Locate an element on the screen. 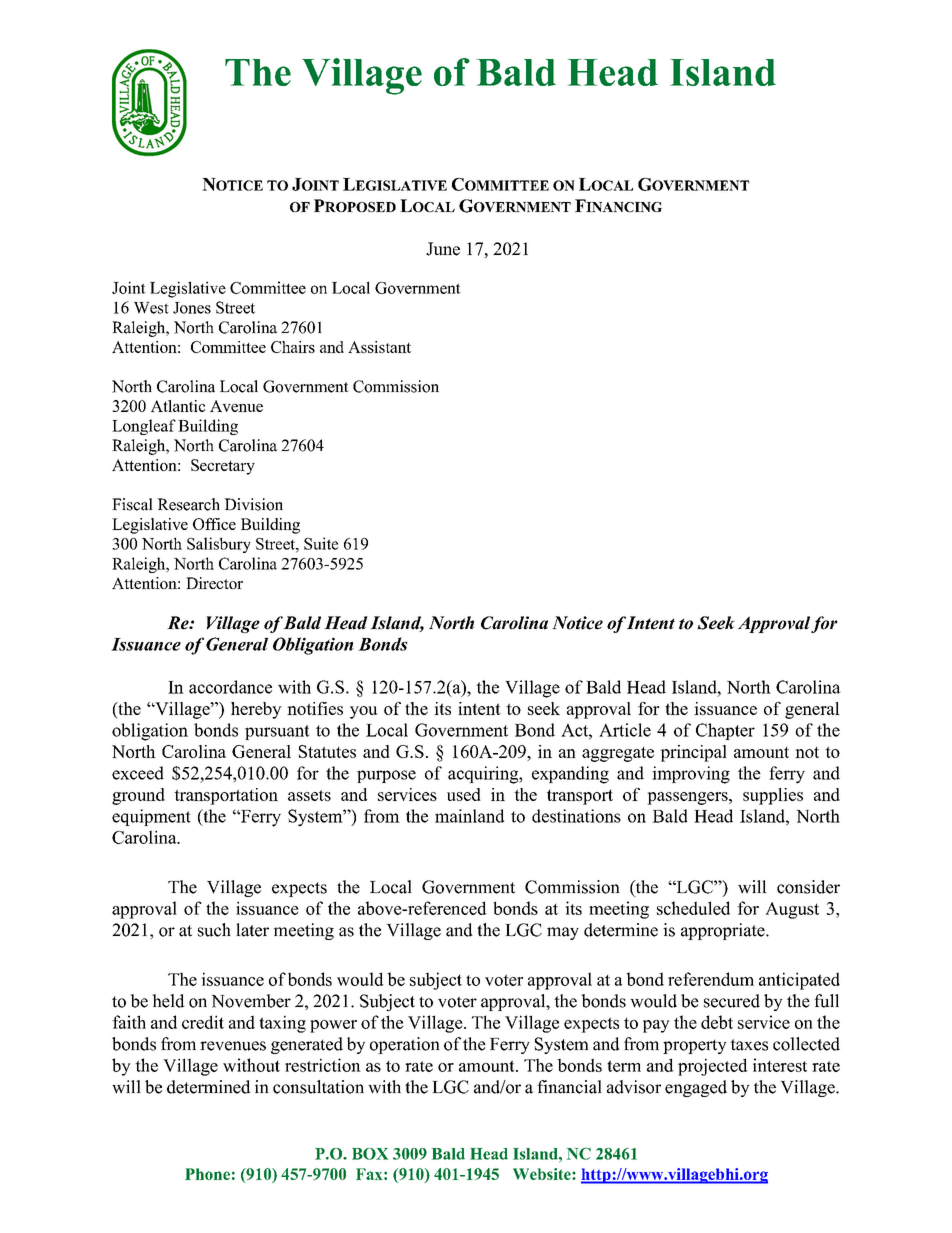  Suite is located at coordinates (321, 543).
